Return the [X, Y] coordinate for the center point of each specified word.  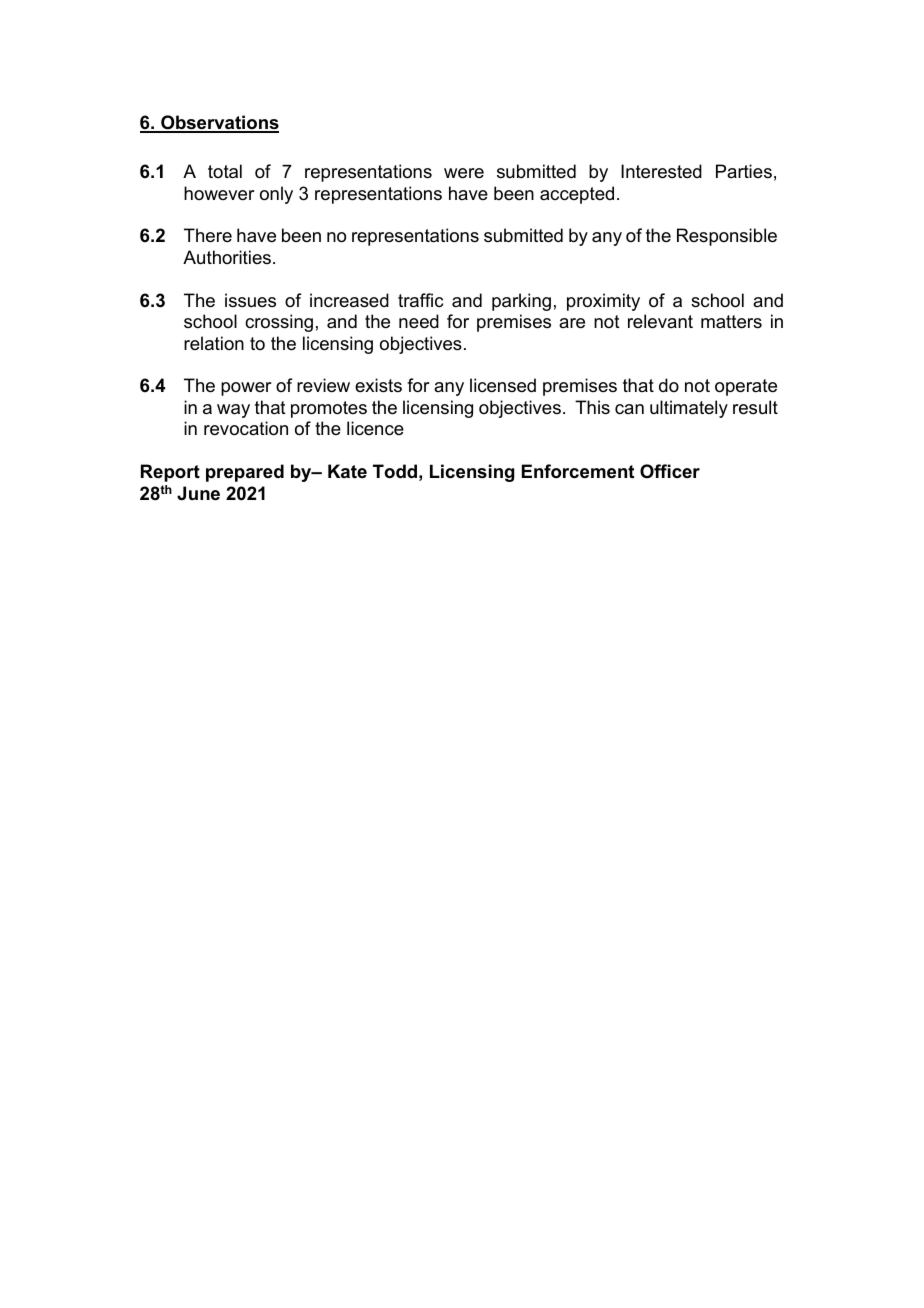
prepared [245, 473]
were [464, 173]
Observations [219, 123]
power [246, 389]
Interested [661, 171]
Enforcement [578, 471]
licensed [503, 385]
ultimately [689, 409]
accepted [577, 195]
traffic [420, 300]
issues [250, 300]
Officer [670, 471]
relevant [660, 321]
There [208, 235]
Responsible [727, 237]
